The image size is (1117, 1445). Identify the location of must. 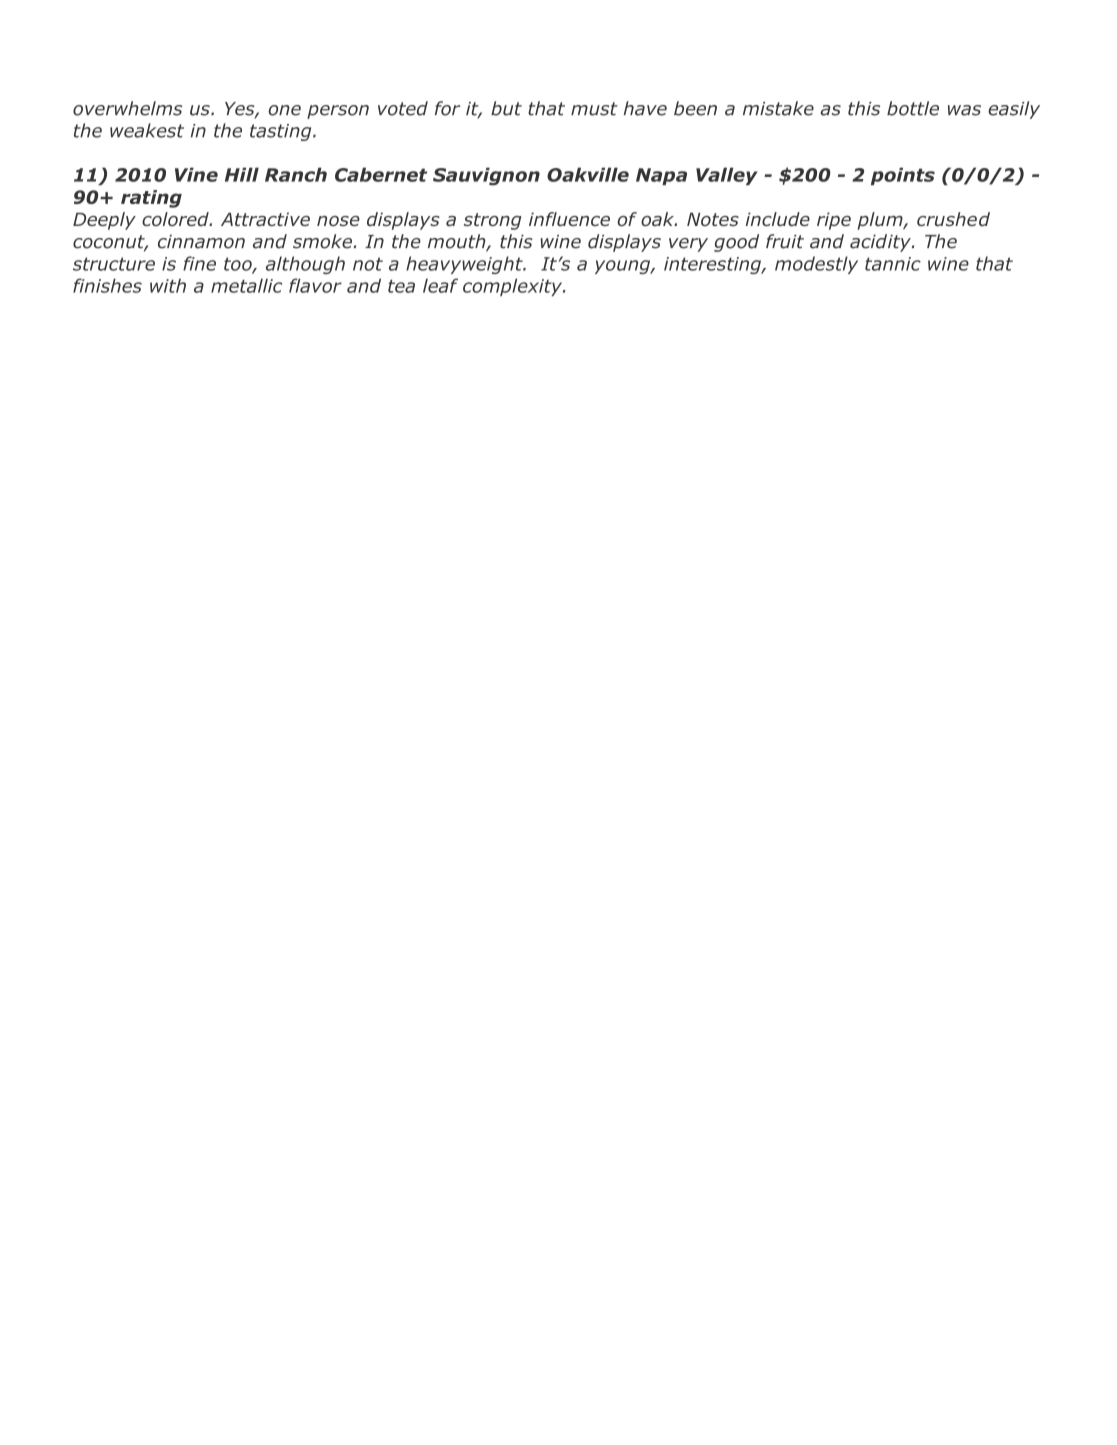
(594, 109).
